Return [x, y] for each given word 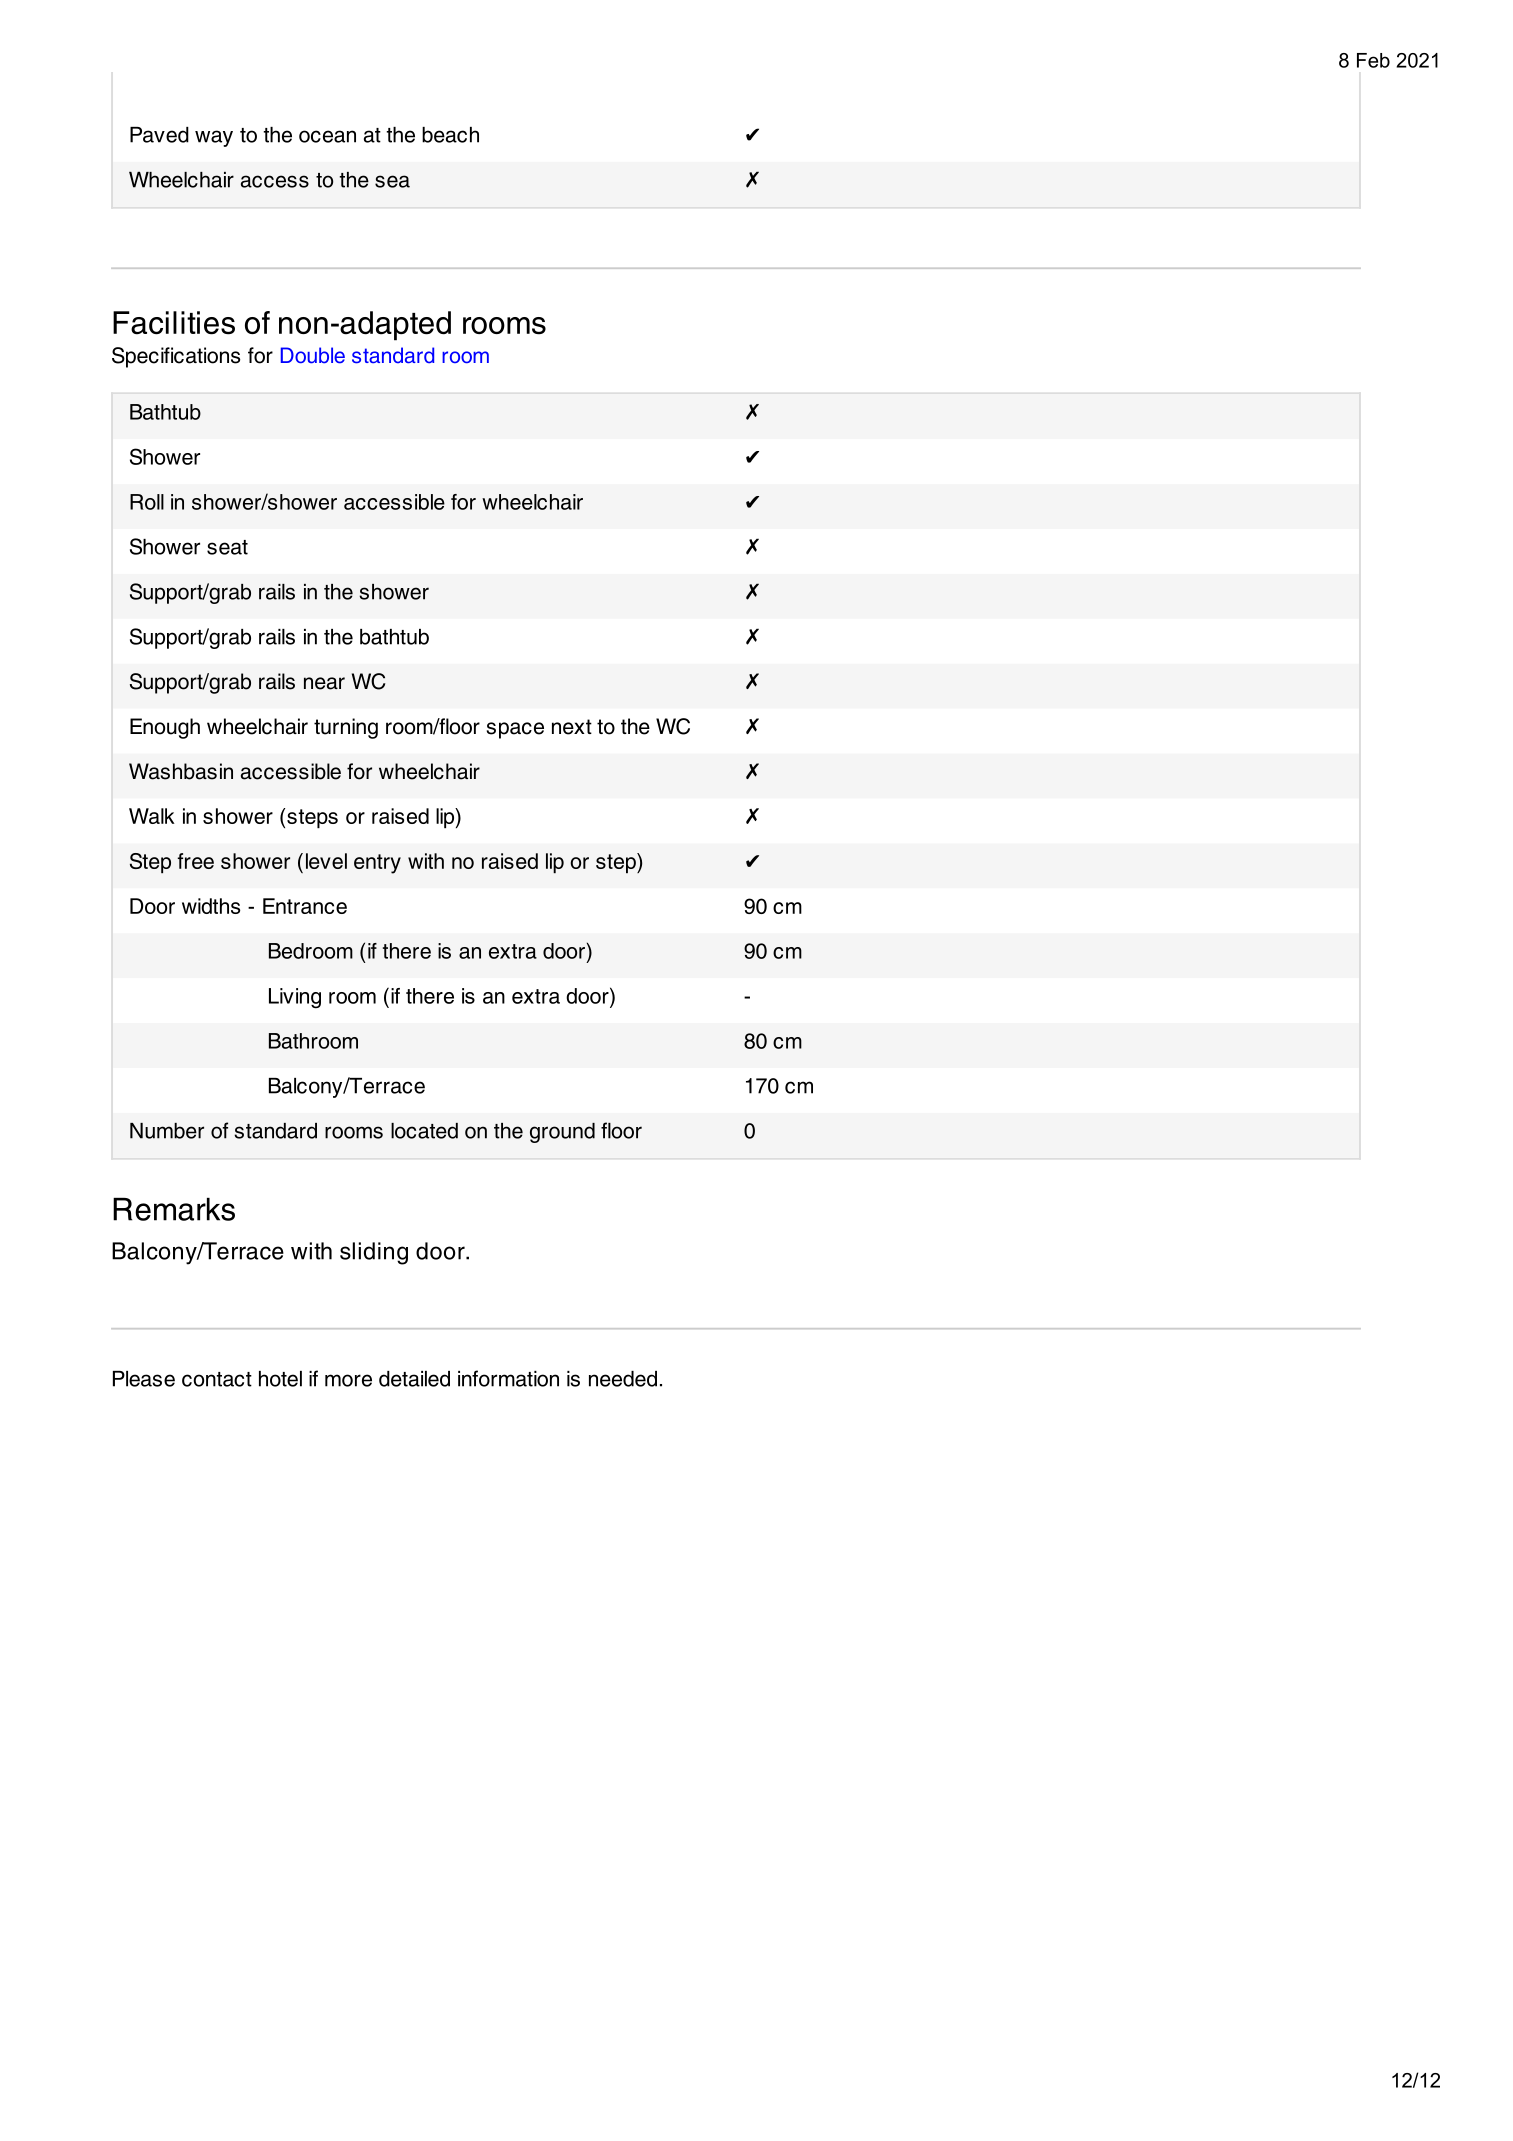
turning [346, 728]
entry [377, 864]
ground [562, 1133]
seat [227, 547]
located [424, 1131]
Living [295, 998]
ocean [327, 136]
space [515, 730]
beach [450, 135]
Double [313, 355]
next [572, 727]
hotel [280, 1379]
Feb [1373, 60]
